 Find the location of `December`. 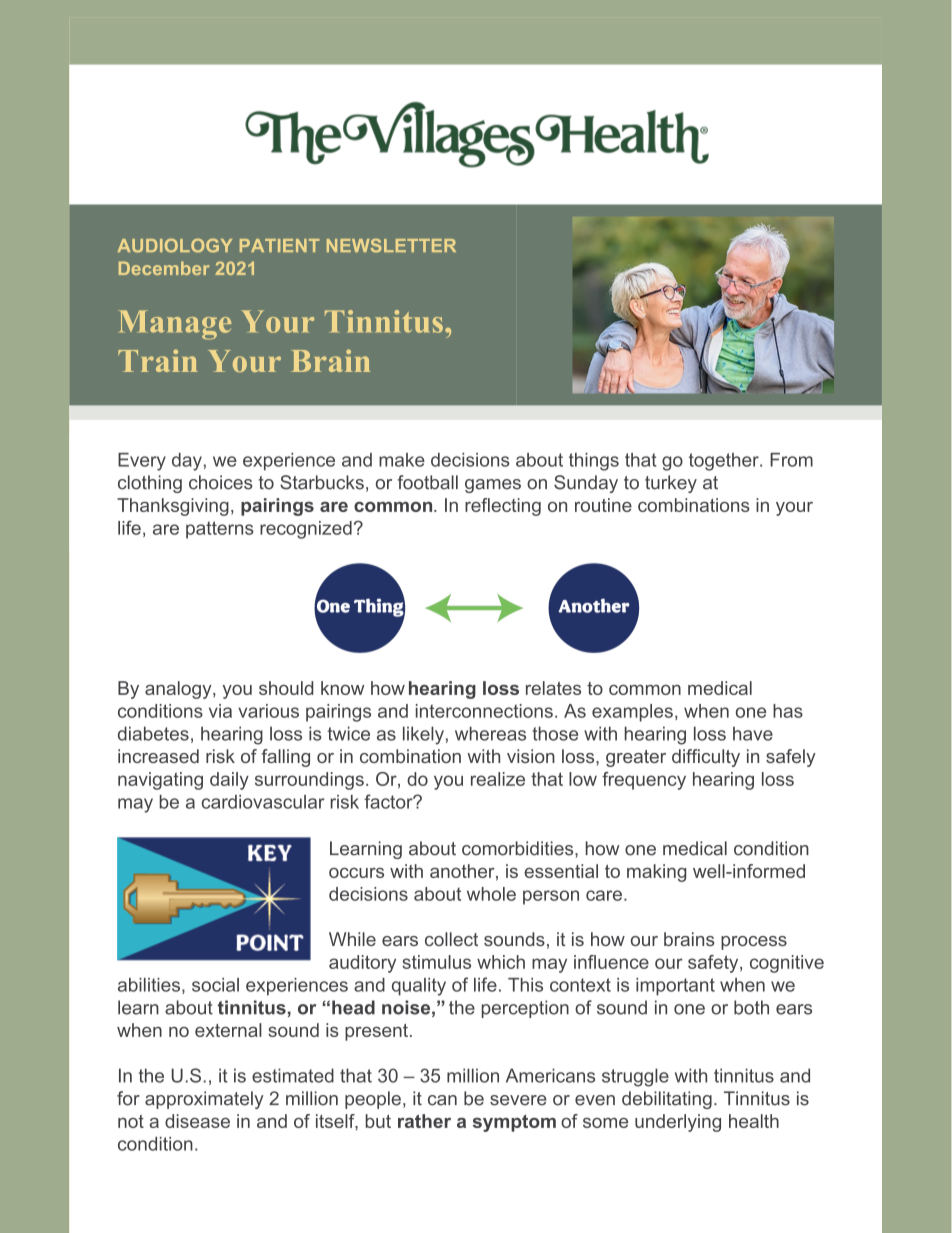

December is located at coordinates (164, 268).
